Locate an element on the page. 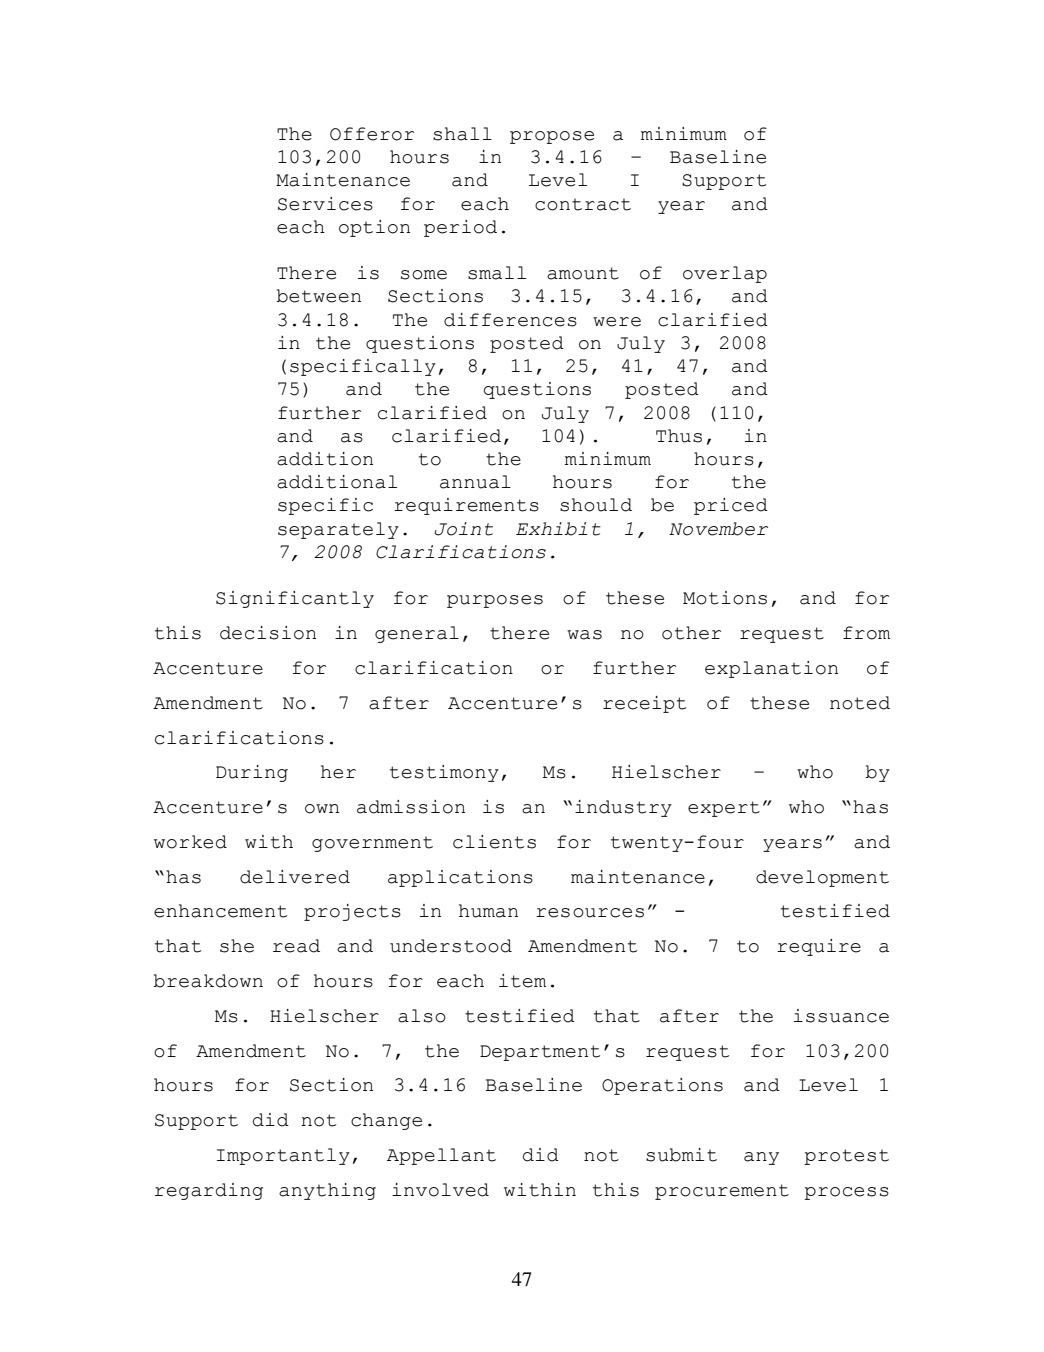 The image size is (1044, 1352). explanation is located at coordinates (771, 669).
